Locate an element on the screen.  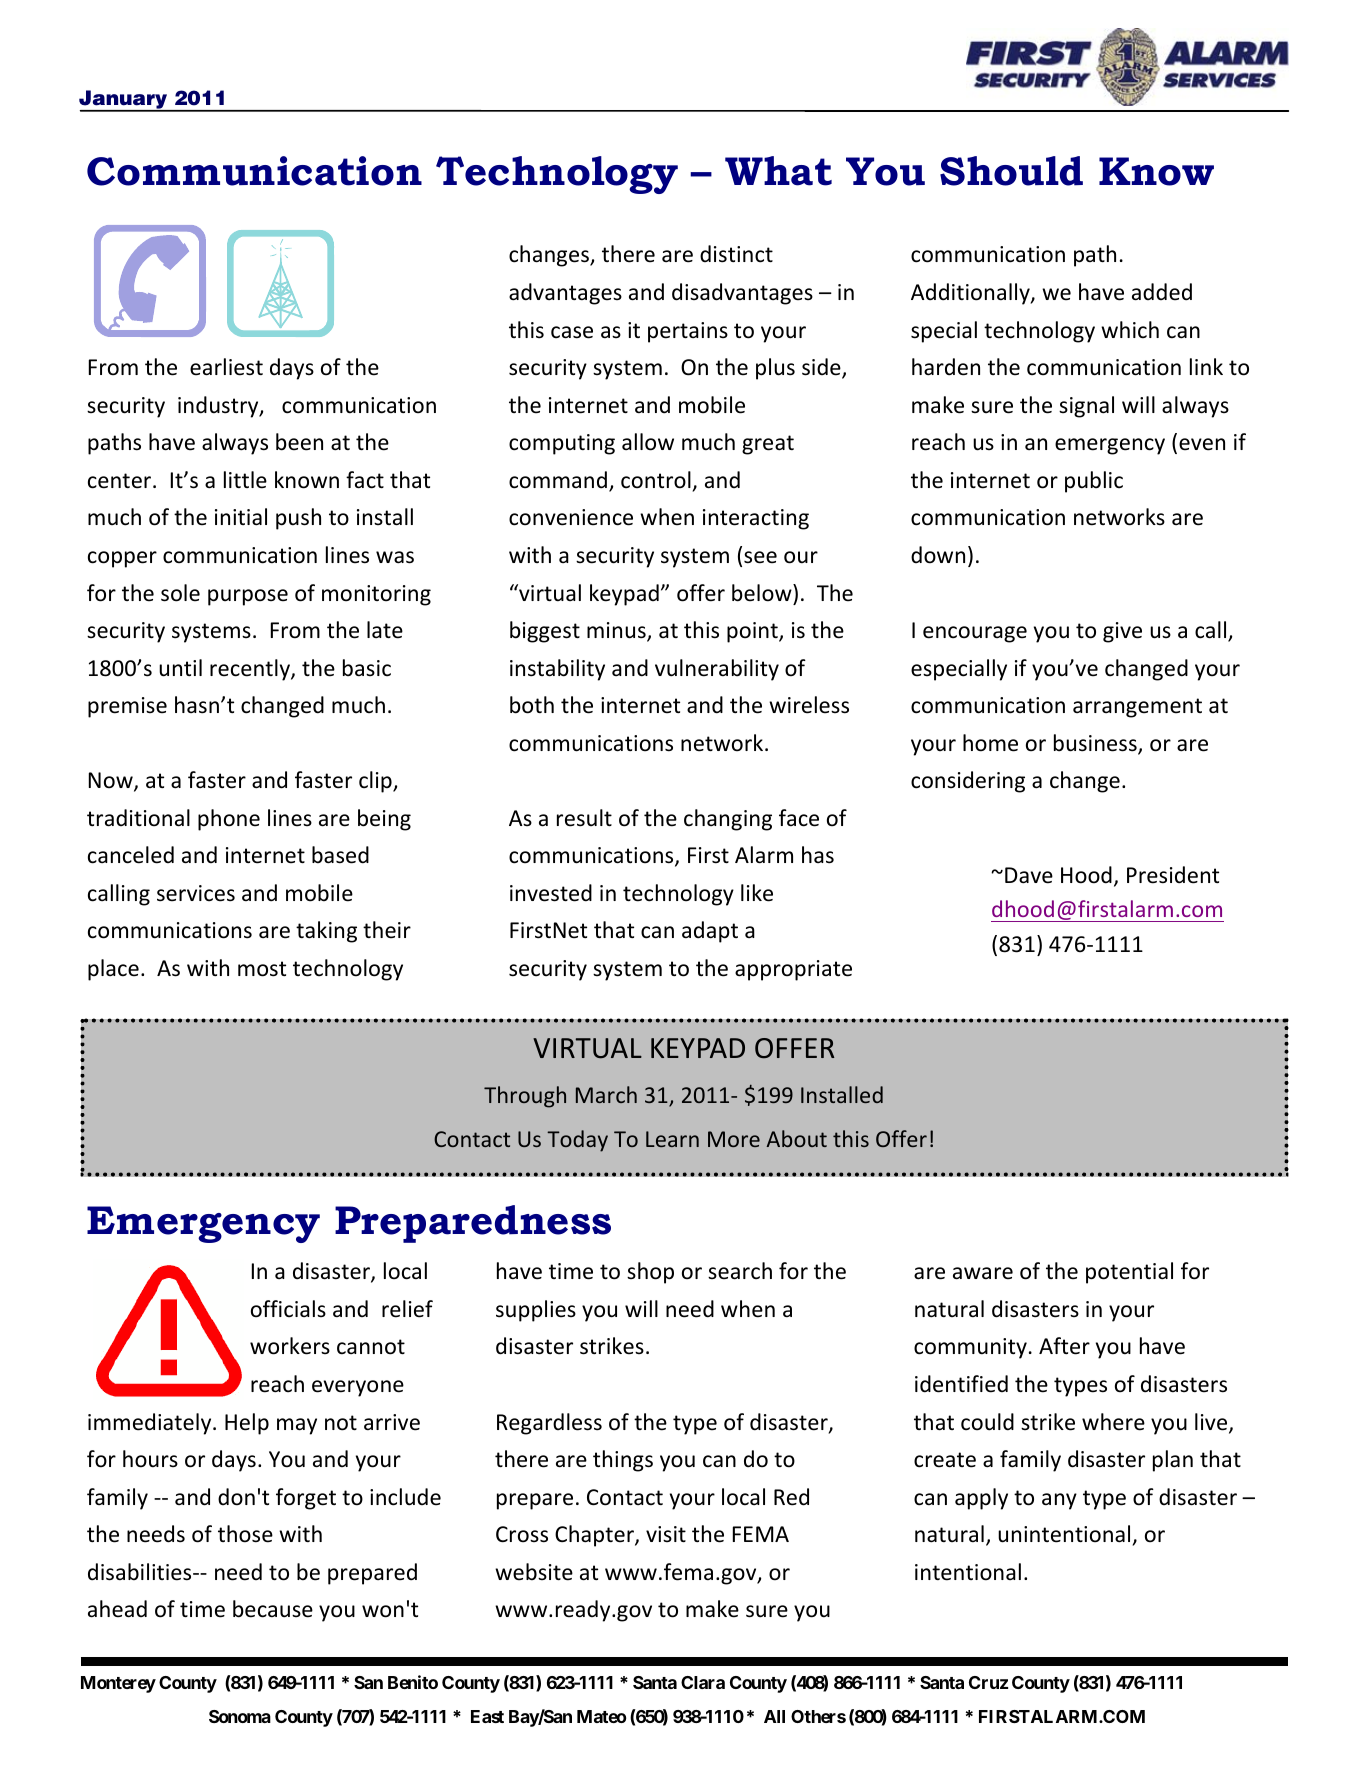
January is located at coordinates (124, 101).
